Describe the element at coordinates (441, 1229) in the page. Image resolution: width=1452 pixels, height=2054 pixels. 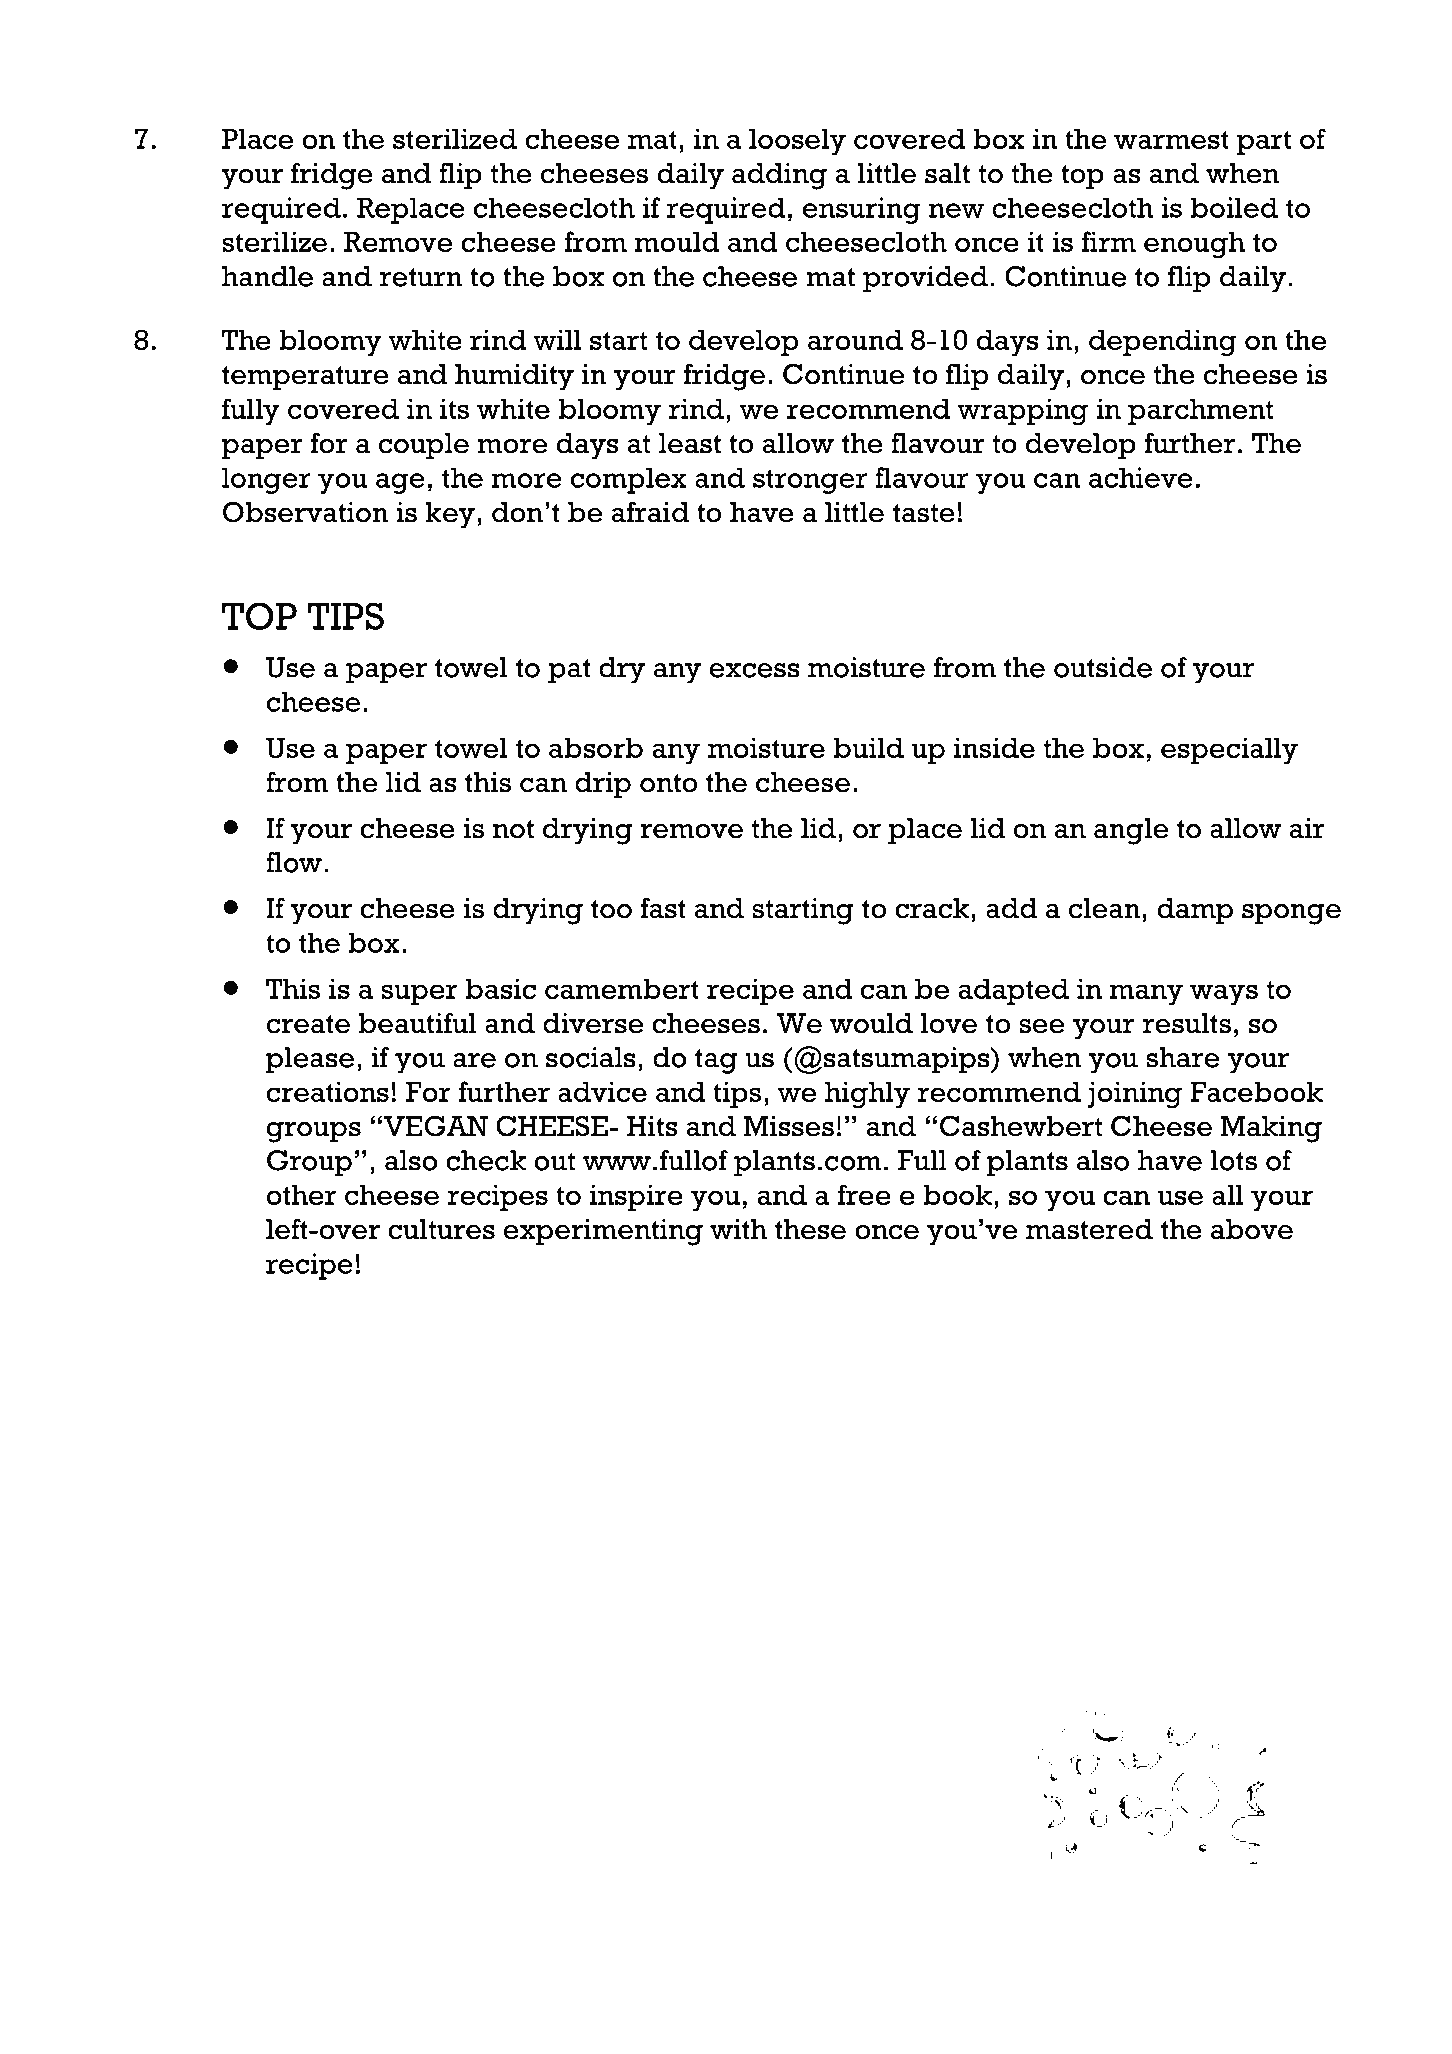
I see `cultures` at that location.
